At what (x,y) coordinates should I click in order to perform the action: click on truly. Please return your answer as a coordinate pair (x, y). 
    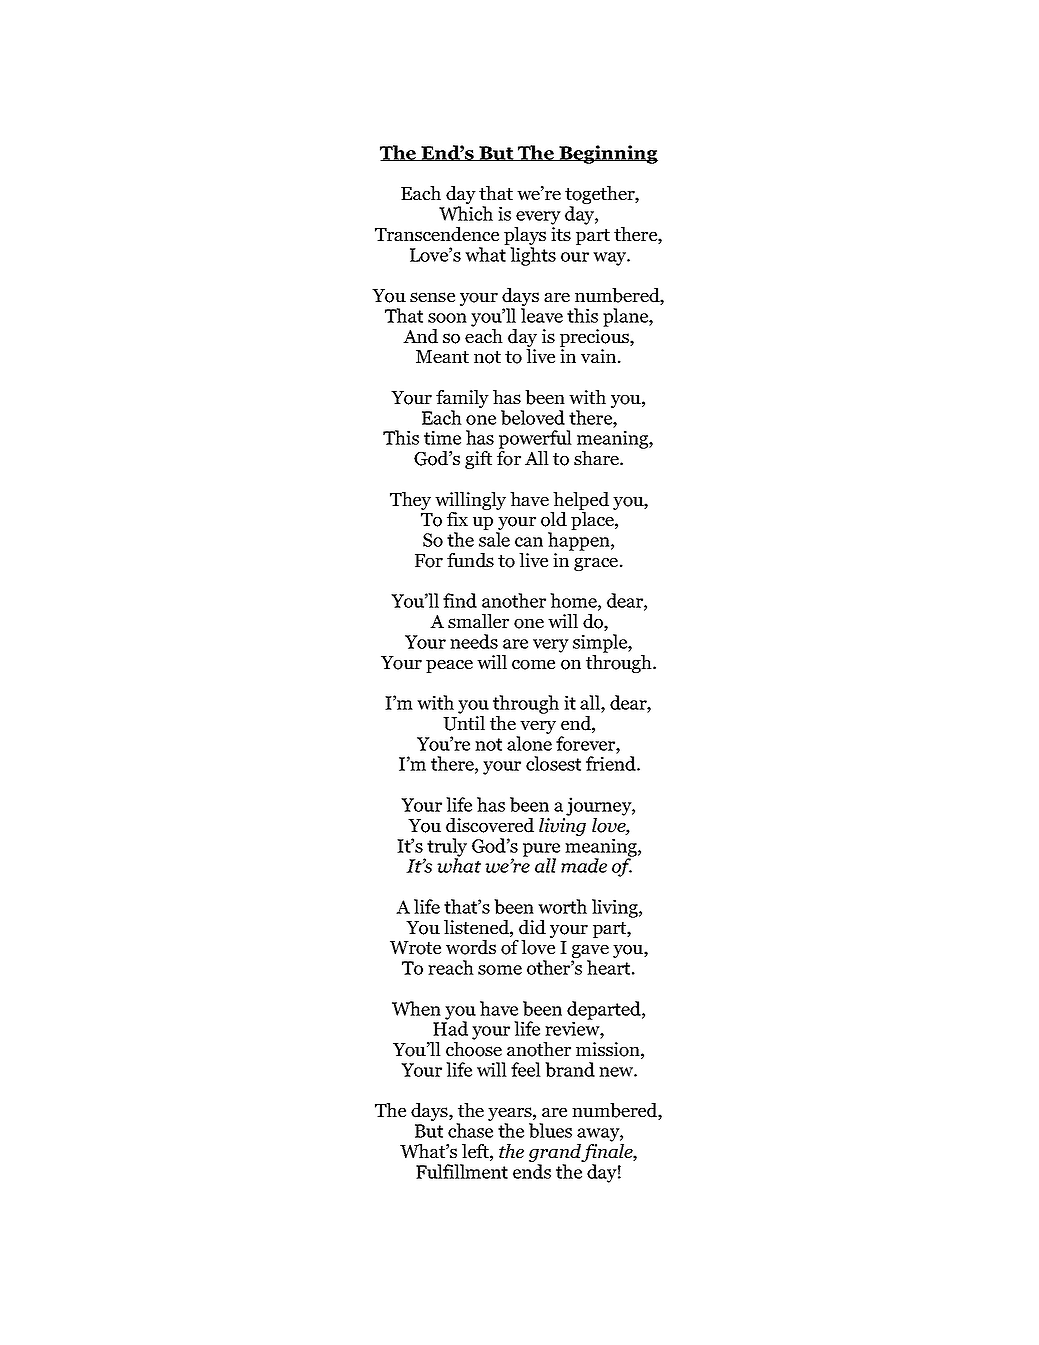
    Looking at the image, I should click on (446, 848).
